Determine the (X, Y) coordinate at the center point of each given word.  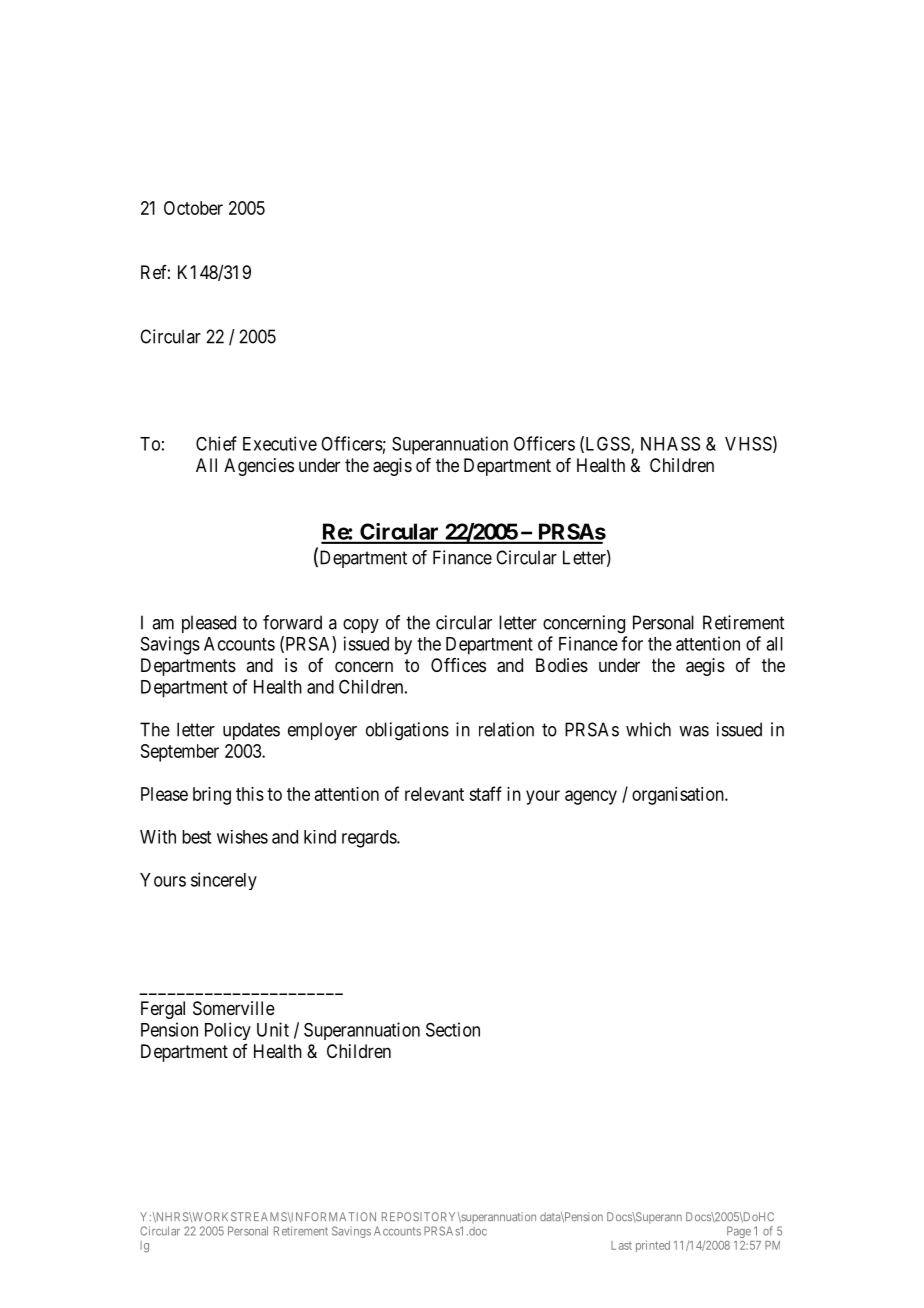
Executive (280, 443)
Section (453, 1029)
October (193, 208)
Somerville (234, 1008)
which (648, 729)
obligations (407, 731)
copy (361, 626)
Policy (228, 1031)
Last (621, 1245)
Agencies (259, 467)
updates (251, 731)
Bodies (562, 665)
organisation (679, 796)
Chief (216, 443)
